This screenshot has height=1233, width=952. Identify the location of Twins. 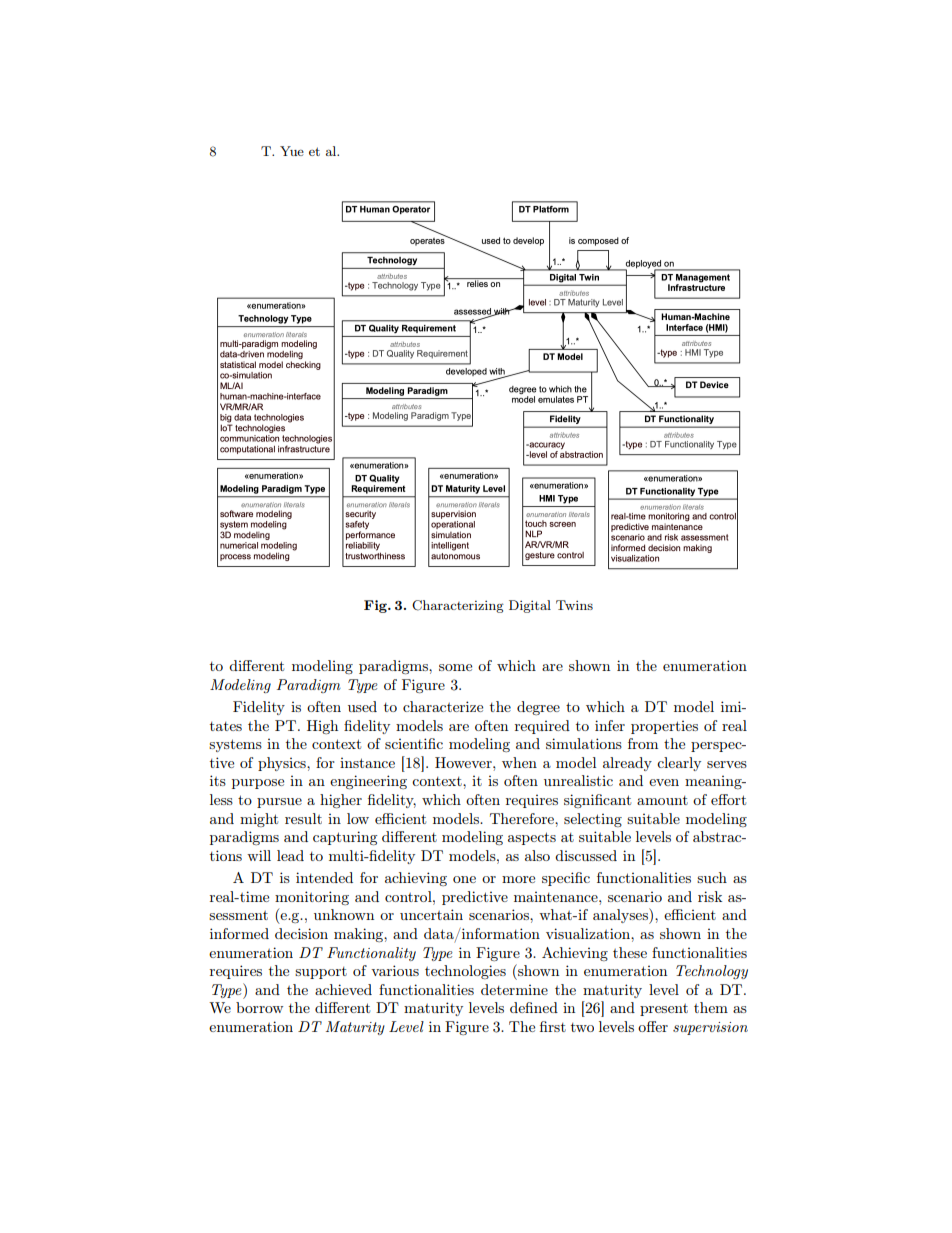
(574, 605).
